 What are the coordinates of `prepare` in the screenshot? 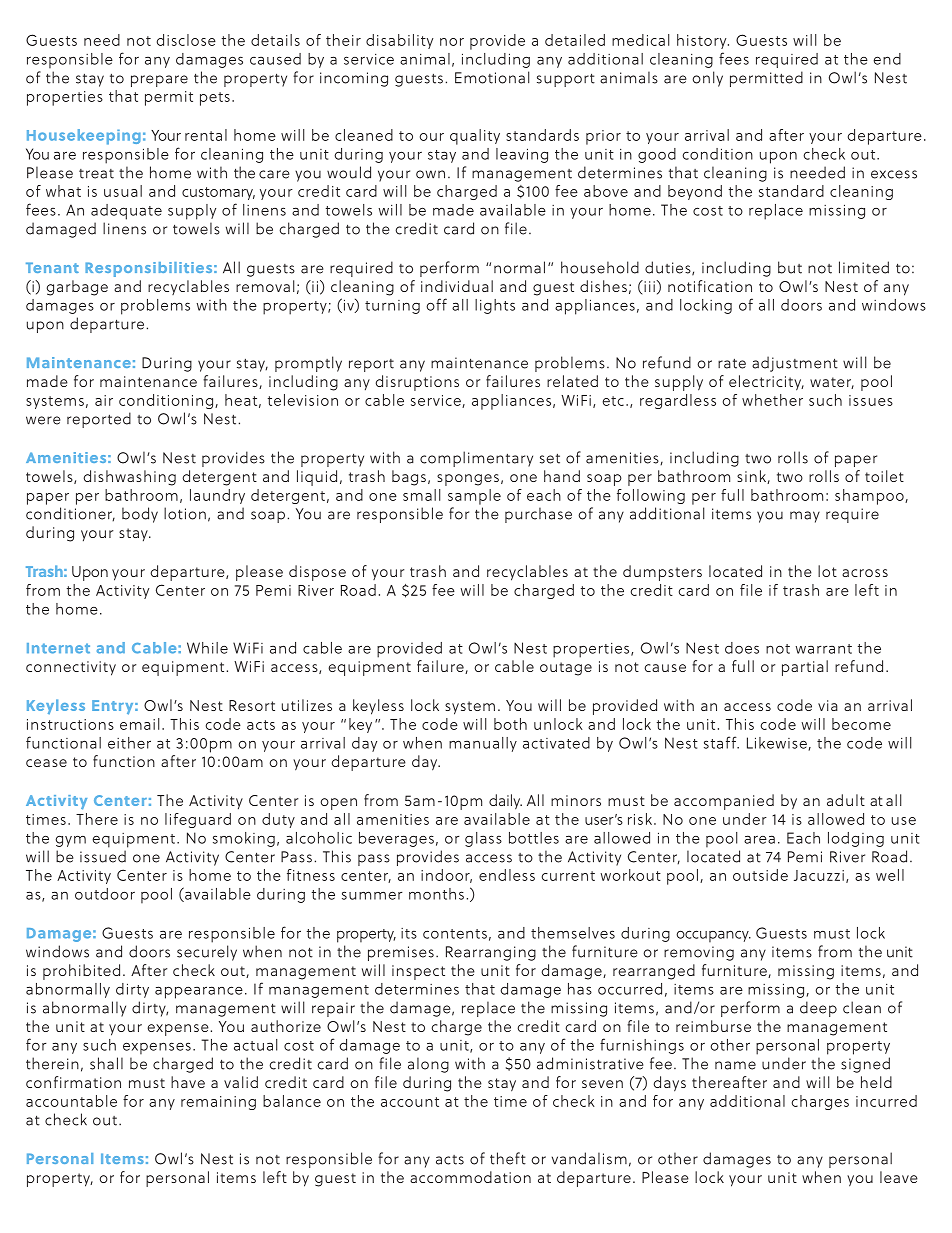 It's located at (159, 81).
